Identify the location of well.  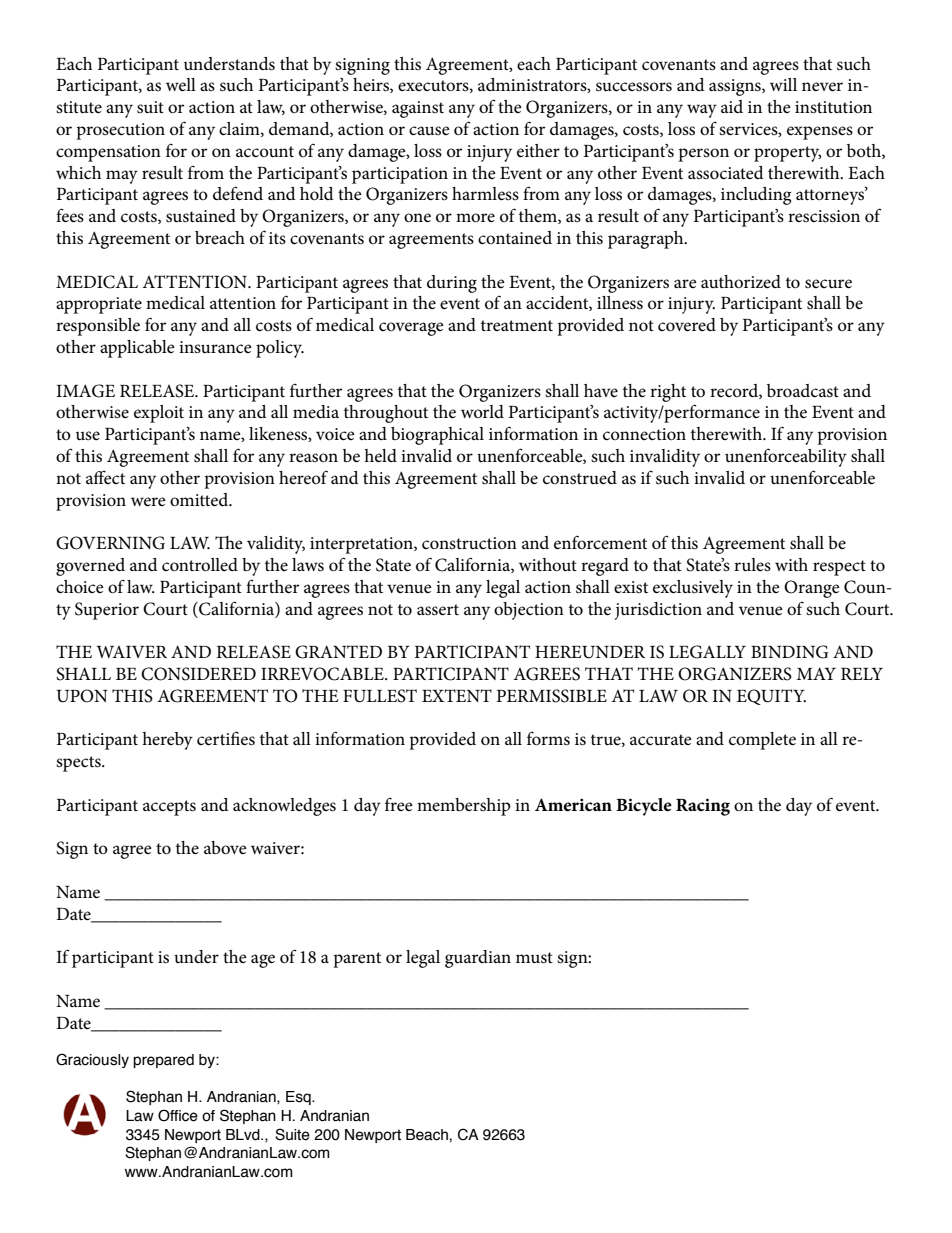
(181, 85).
